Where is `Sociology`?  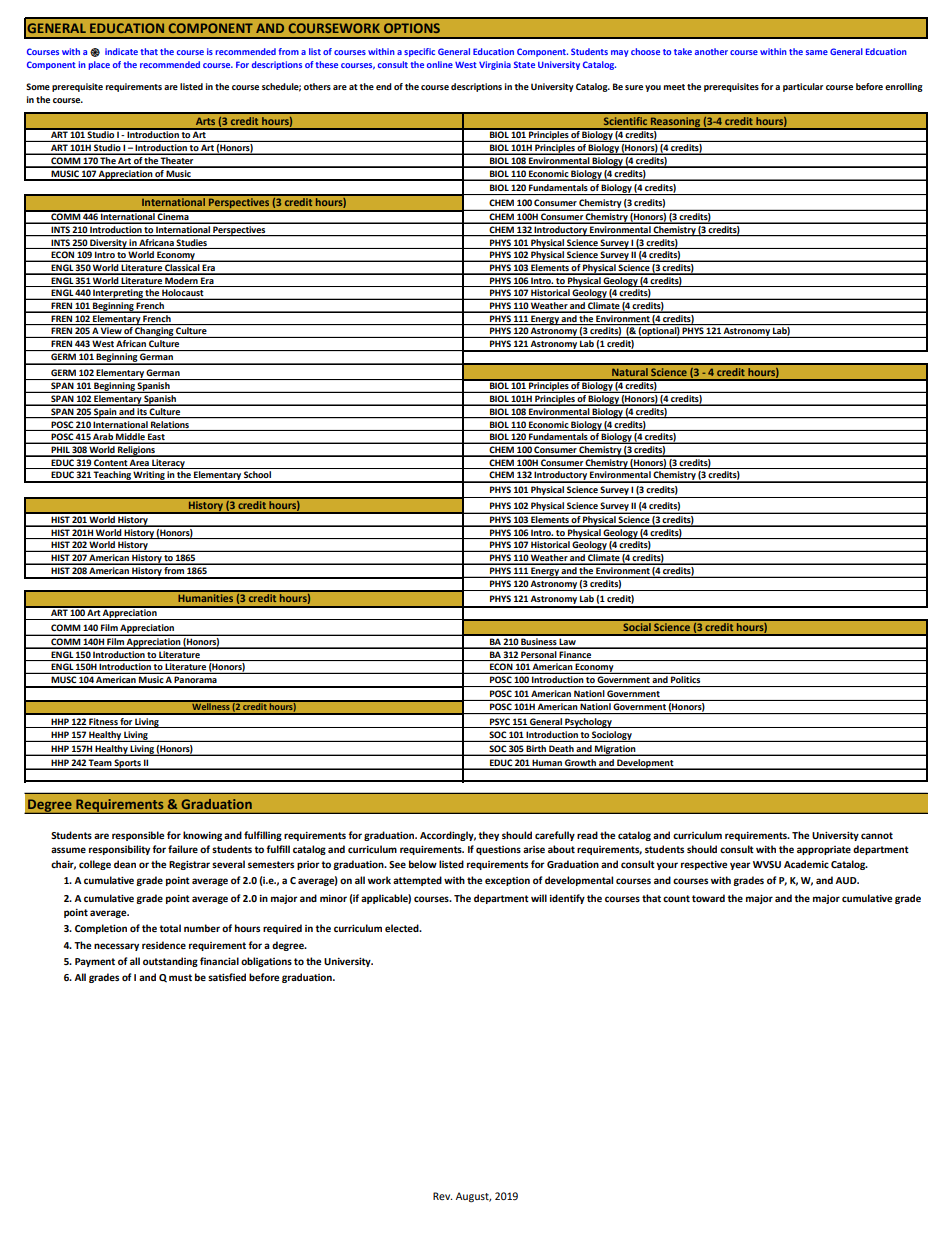
Sociology is located at coordinates (612, 736).
